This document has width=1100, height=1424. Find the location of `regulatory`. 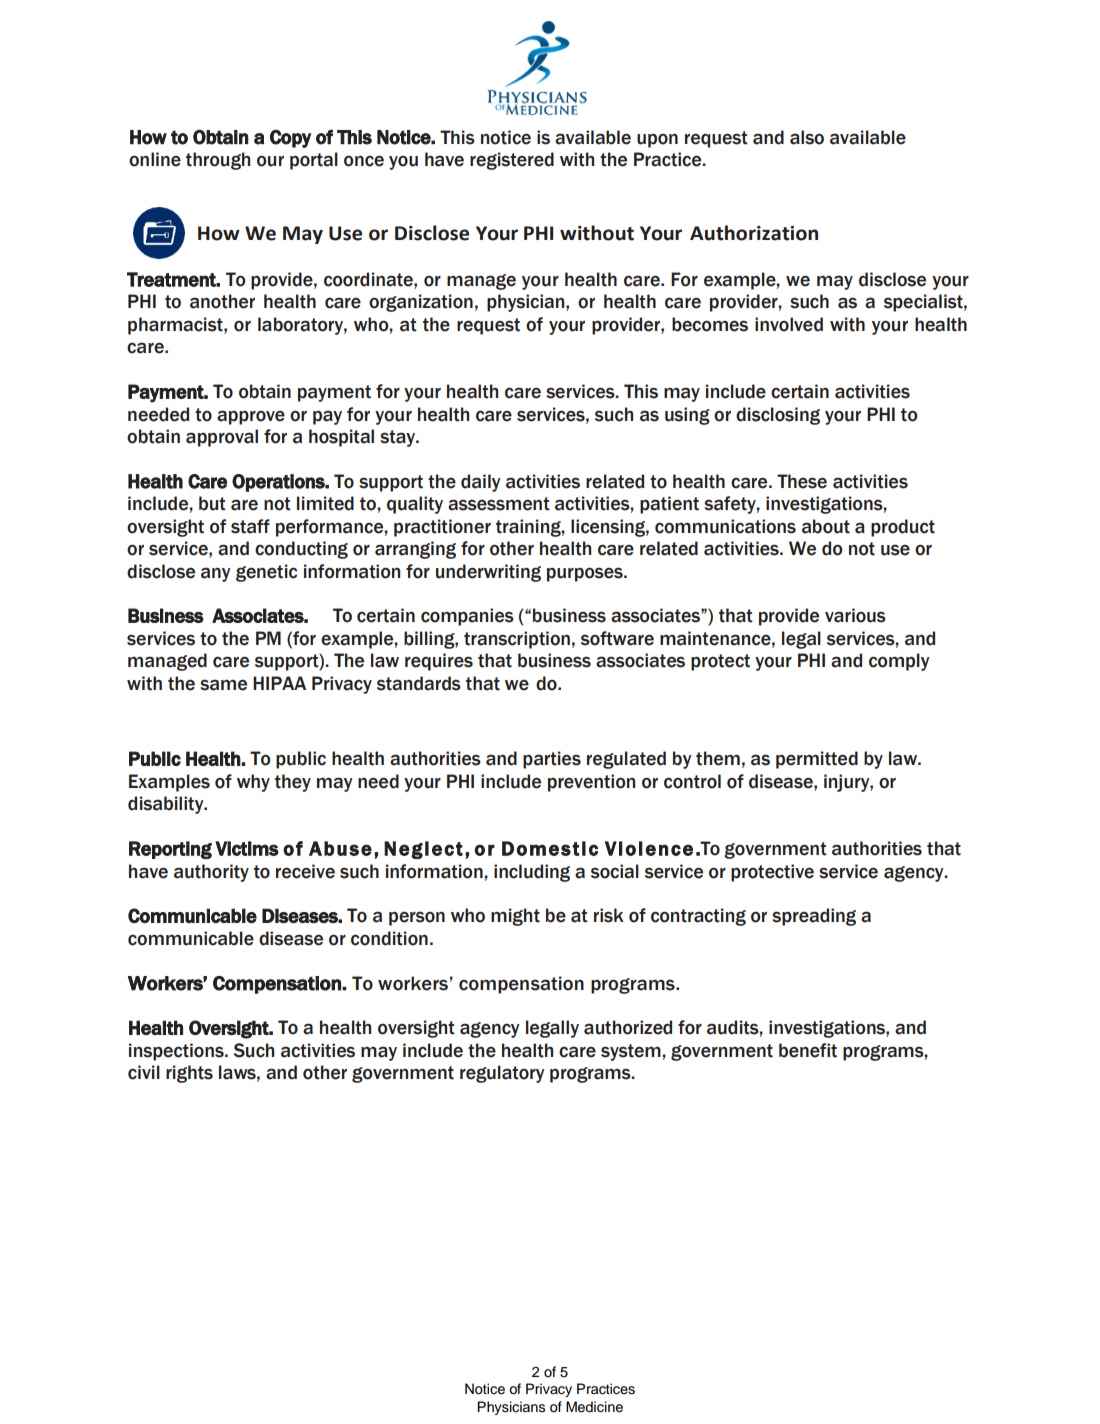

regulatory is located at coordinates (502, 1074).
